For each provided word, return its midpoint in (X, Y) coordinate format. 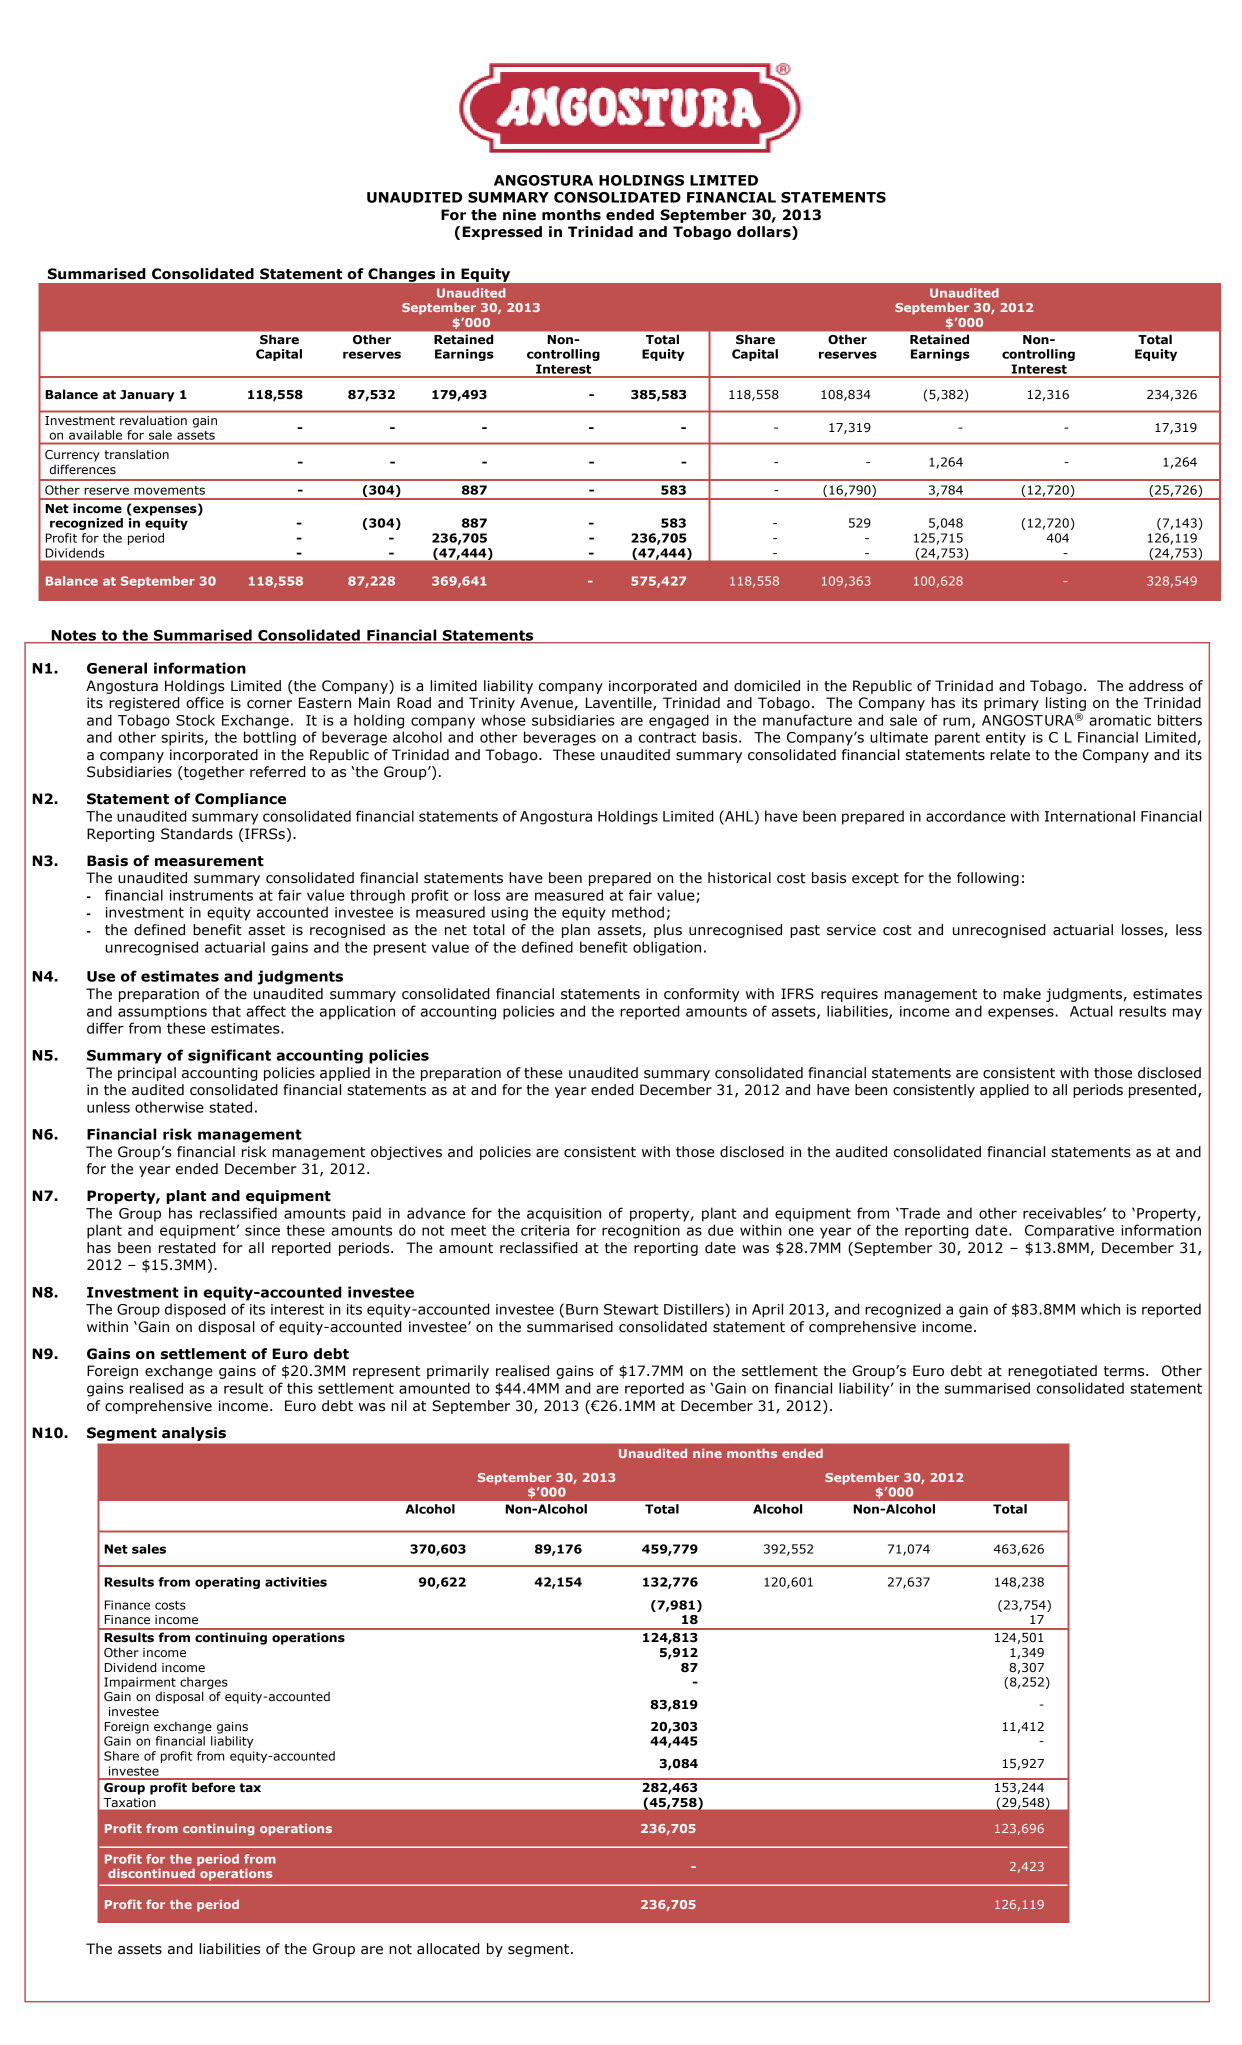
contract (667, 737)
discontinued (151, 1873)
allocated (448, 1949)
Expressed (502, 233)
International (1090, 816)
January (147, 396)
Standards (197, 834)
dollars (765, 233)
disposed (195, 1310)
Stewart (631, 1309)
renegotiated (1052, 1372)
